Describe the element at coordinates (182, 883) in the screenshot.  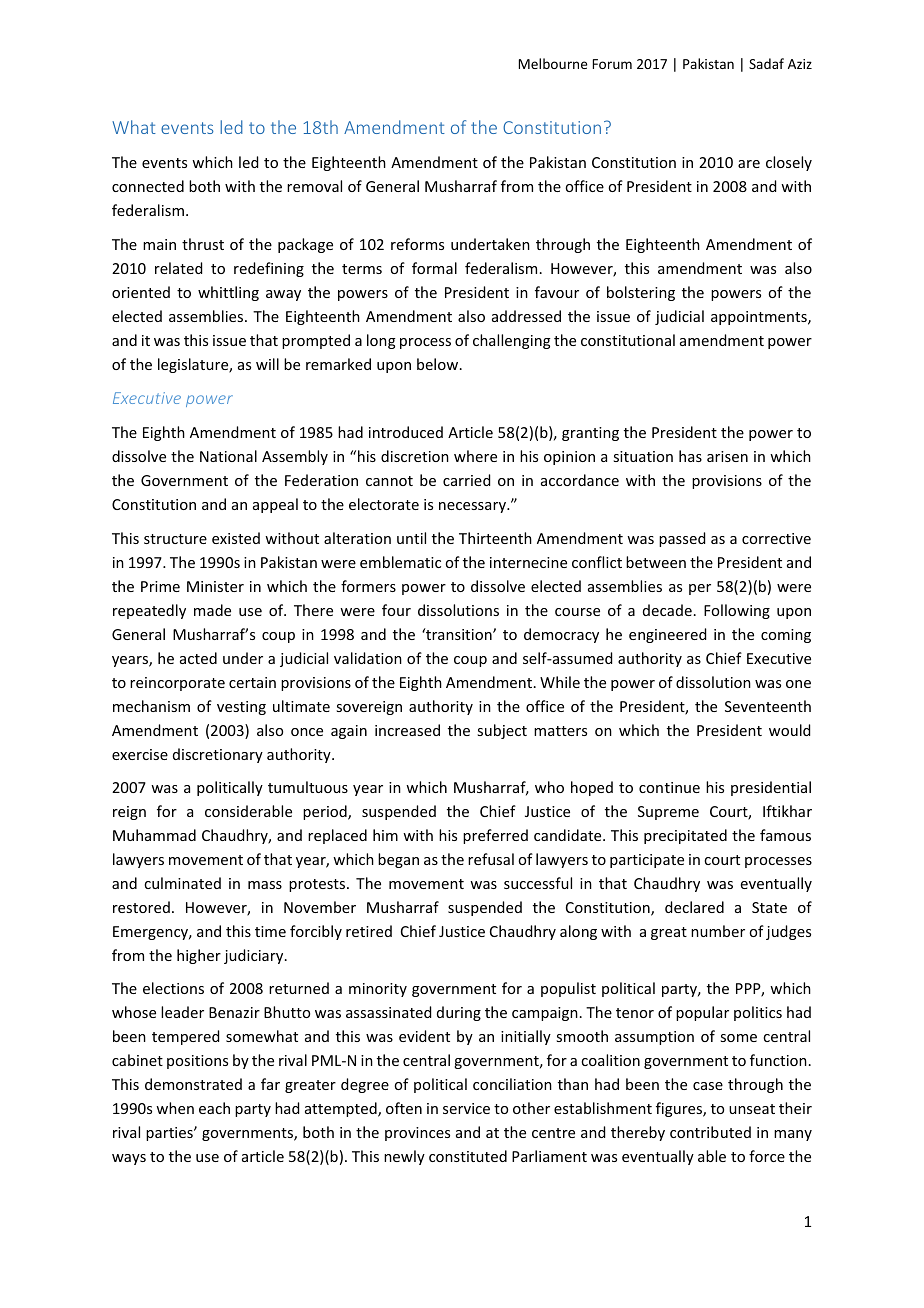
I see `culminated` at that location.
